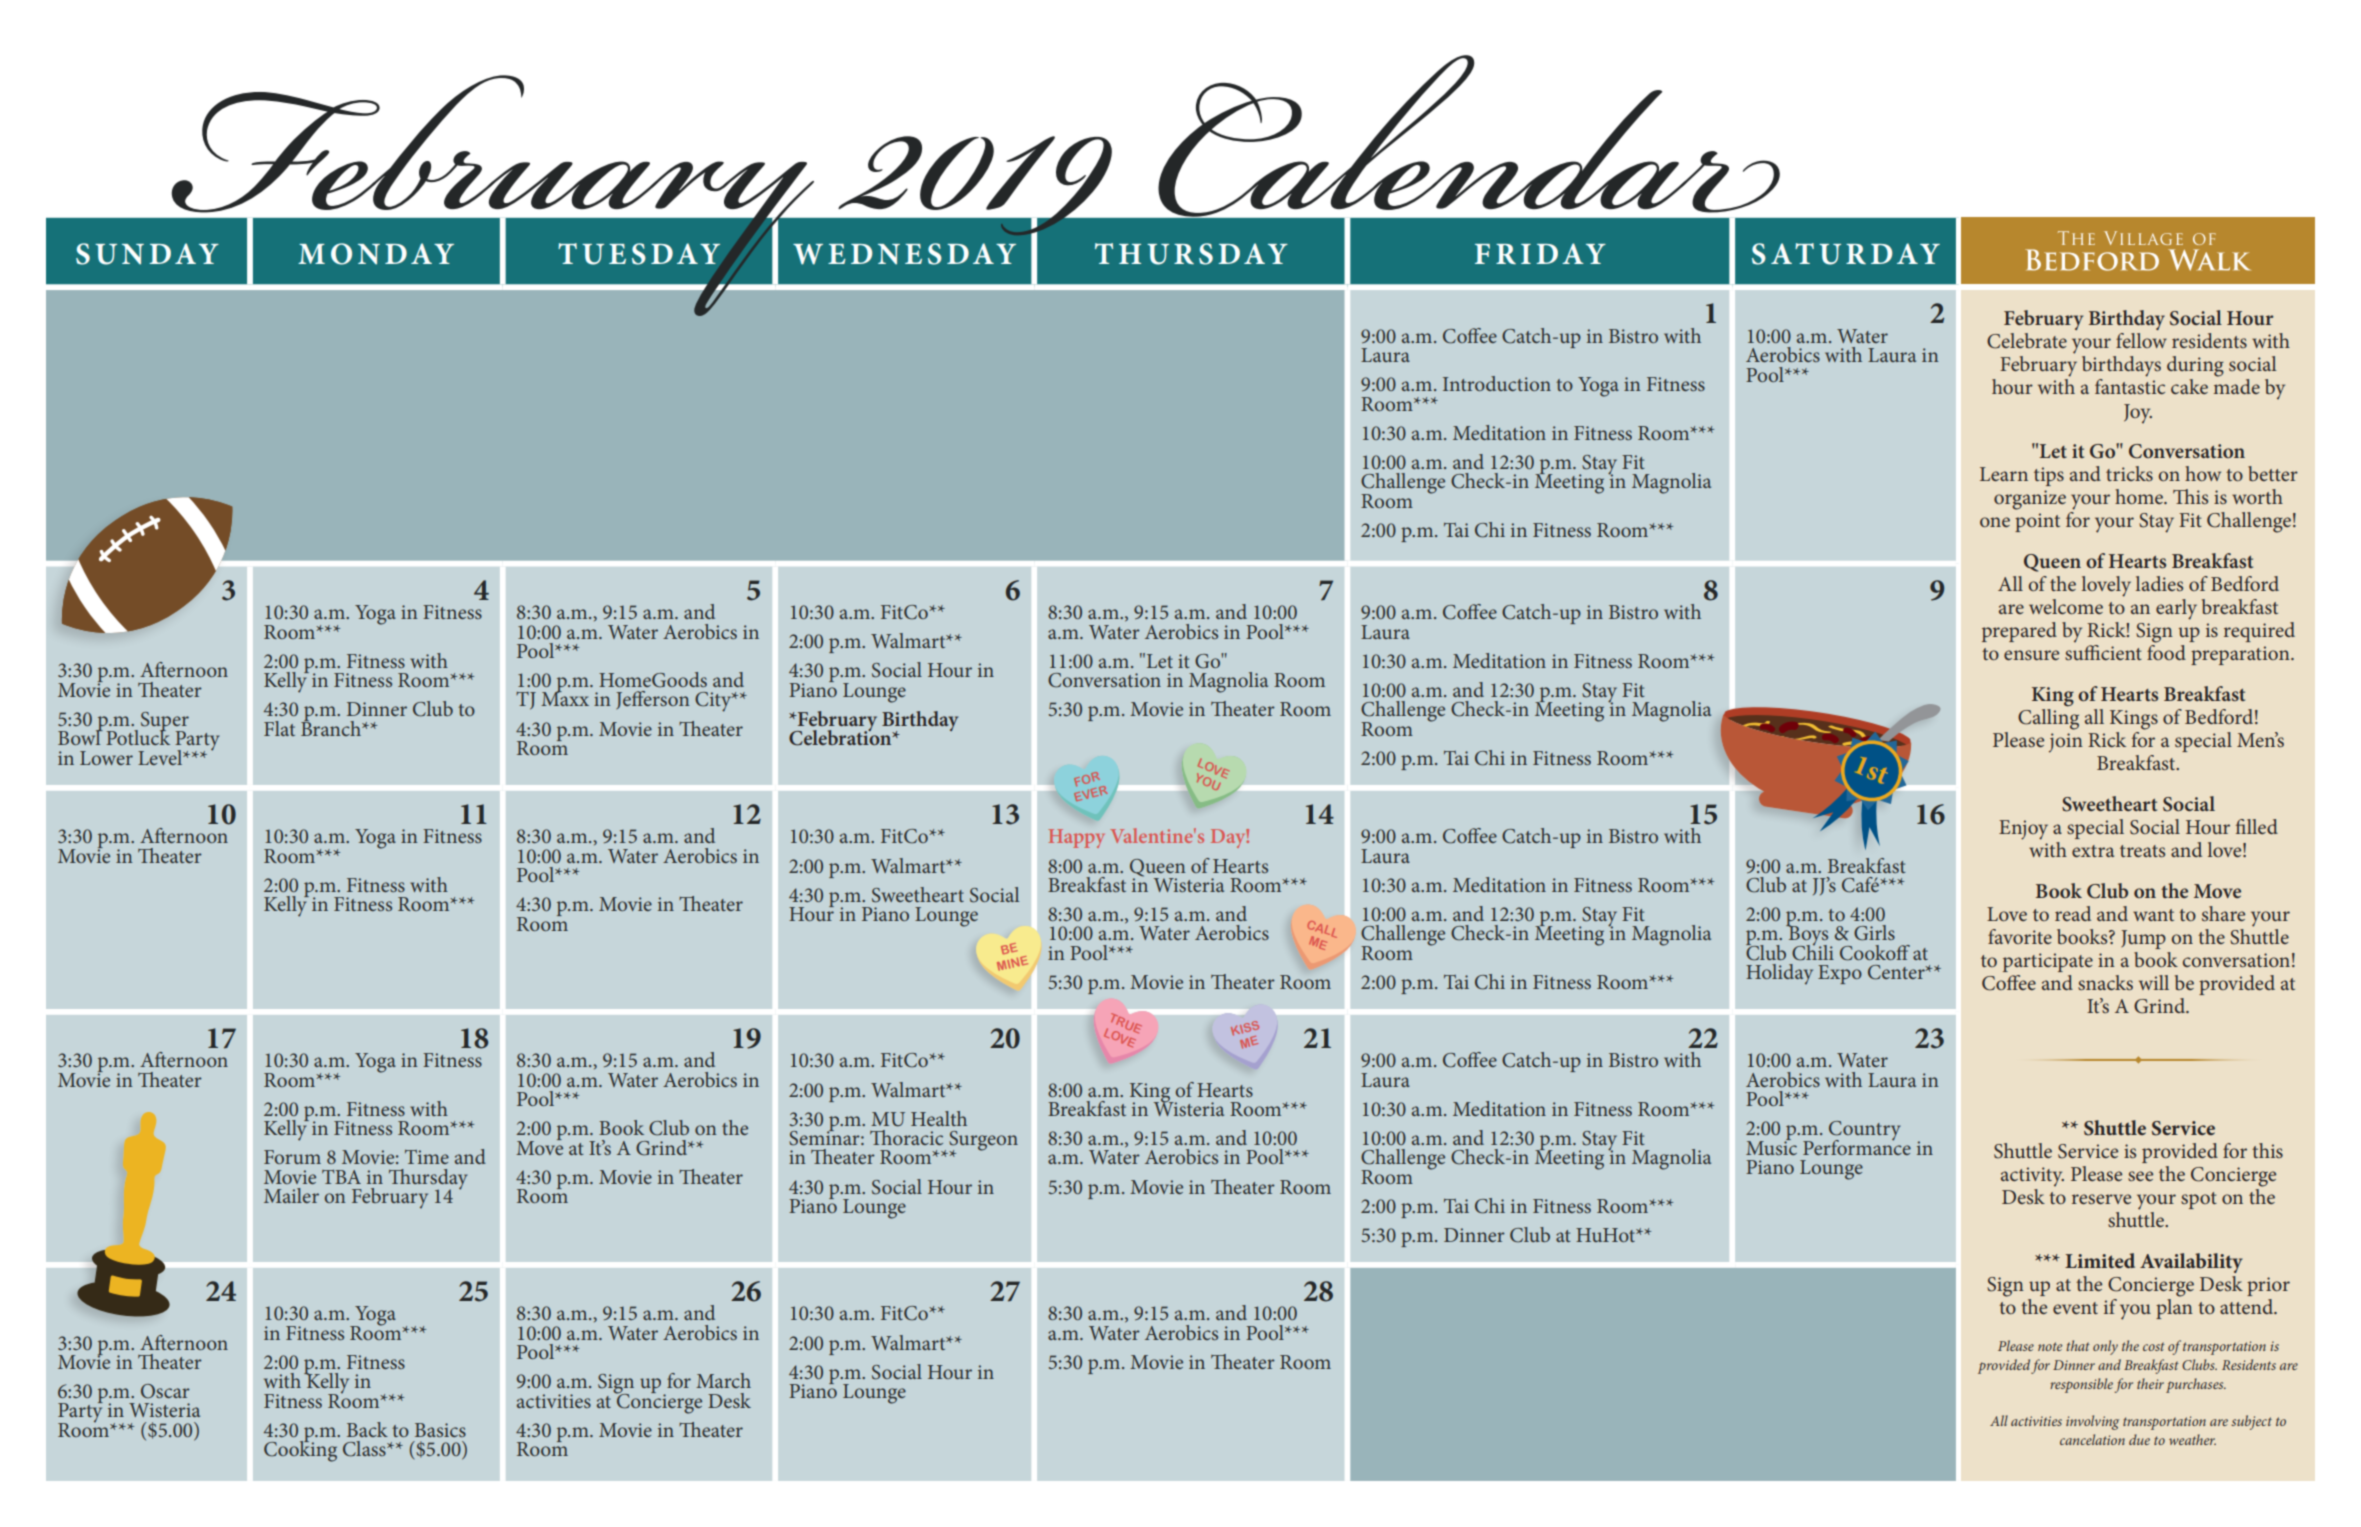 The height and width of the screenshot is (1527, 2361). What do you see at coordinates (2130, 386) in the screenshot?
I see `fantastic` at bounding box center [2130, 386].
